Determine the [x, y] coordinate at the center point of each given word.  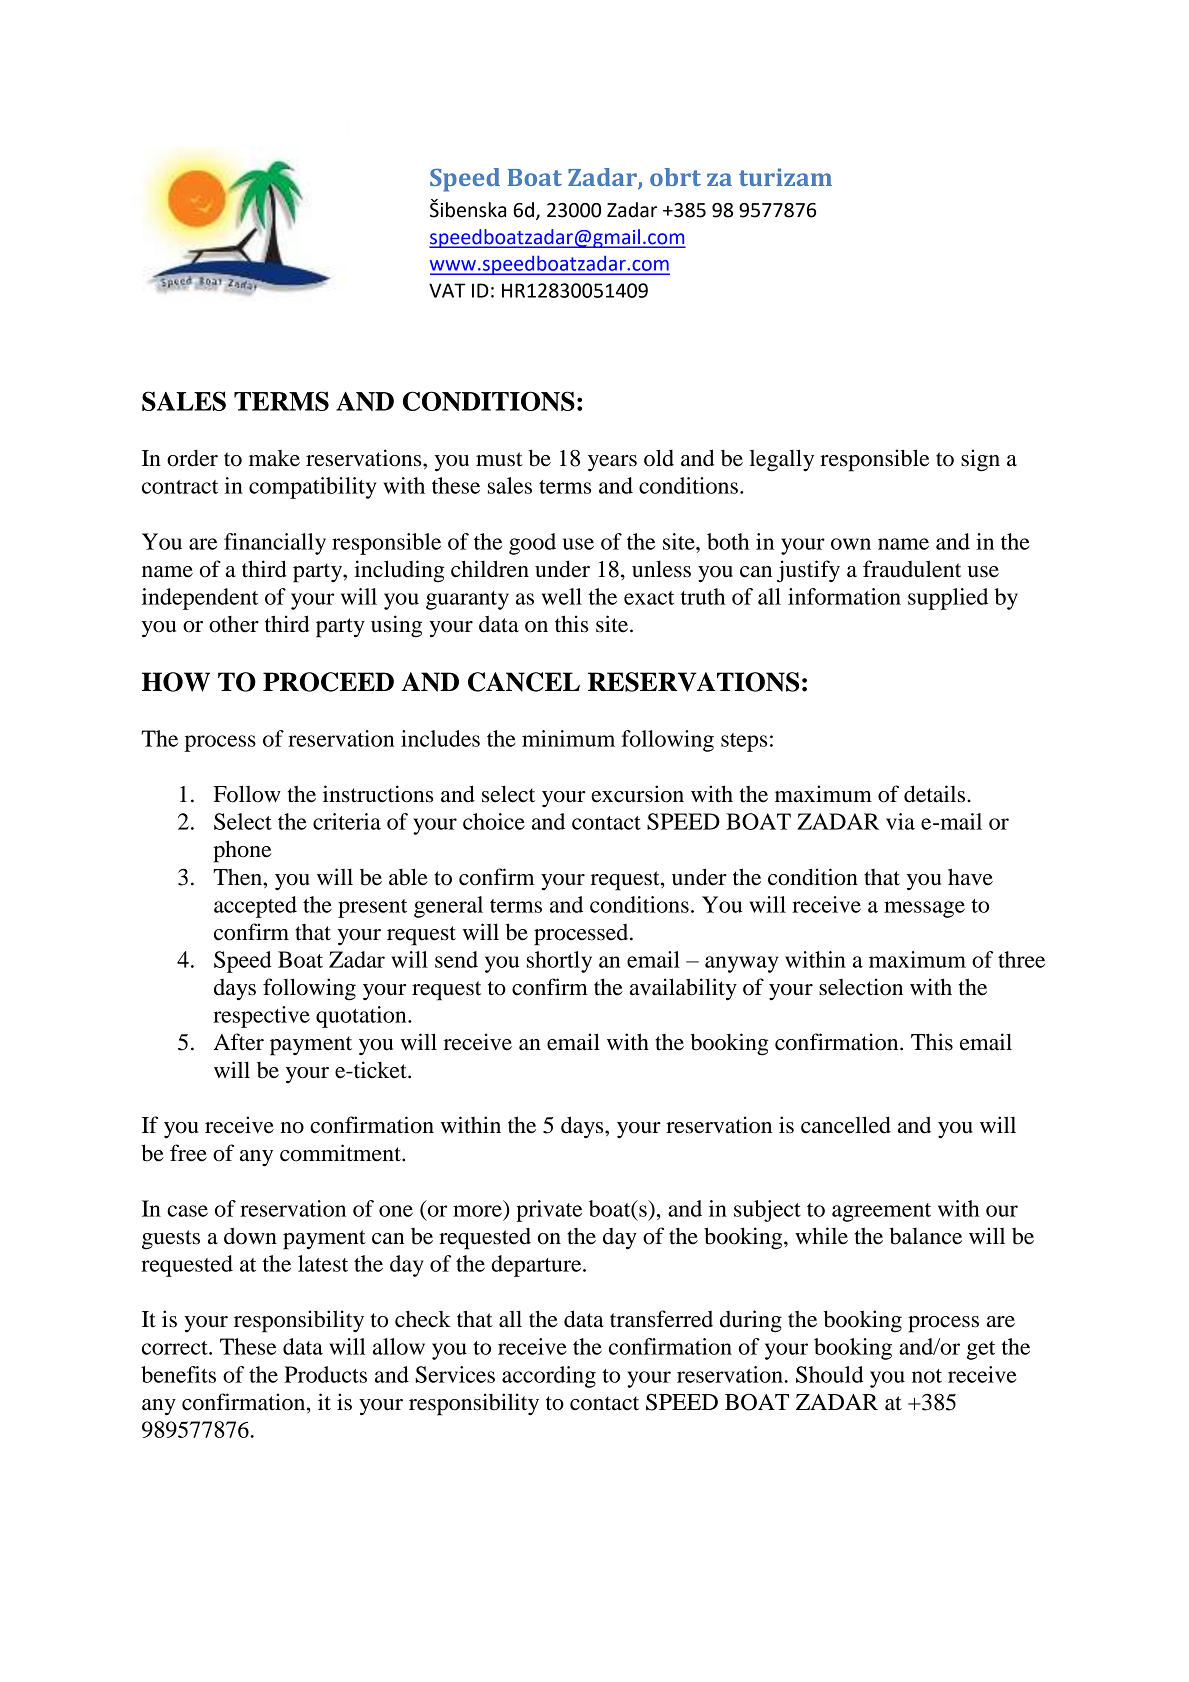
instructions [378, 794]
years [612, 463]
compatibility [312, 488]
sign [980, 460]
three [1021, 959]
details [936, 794]
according [549, 1377]
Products [325, 1374]
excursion [637, 794]
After [239, 1042]
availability [683, 989]
